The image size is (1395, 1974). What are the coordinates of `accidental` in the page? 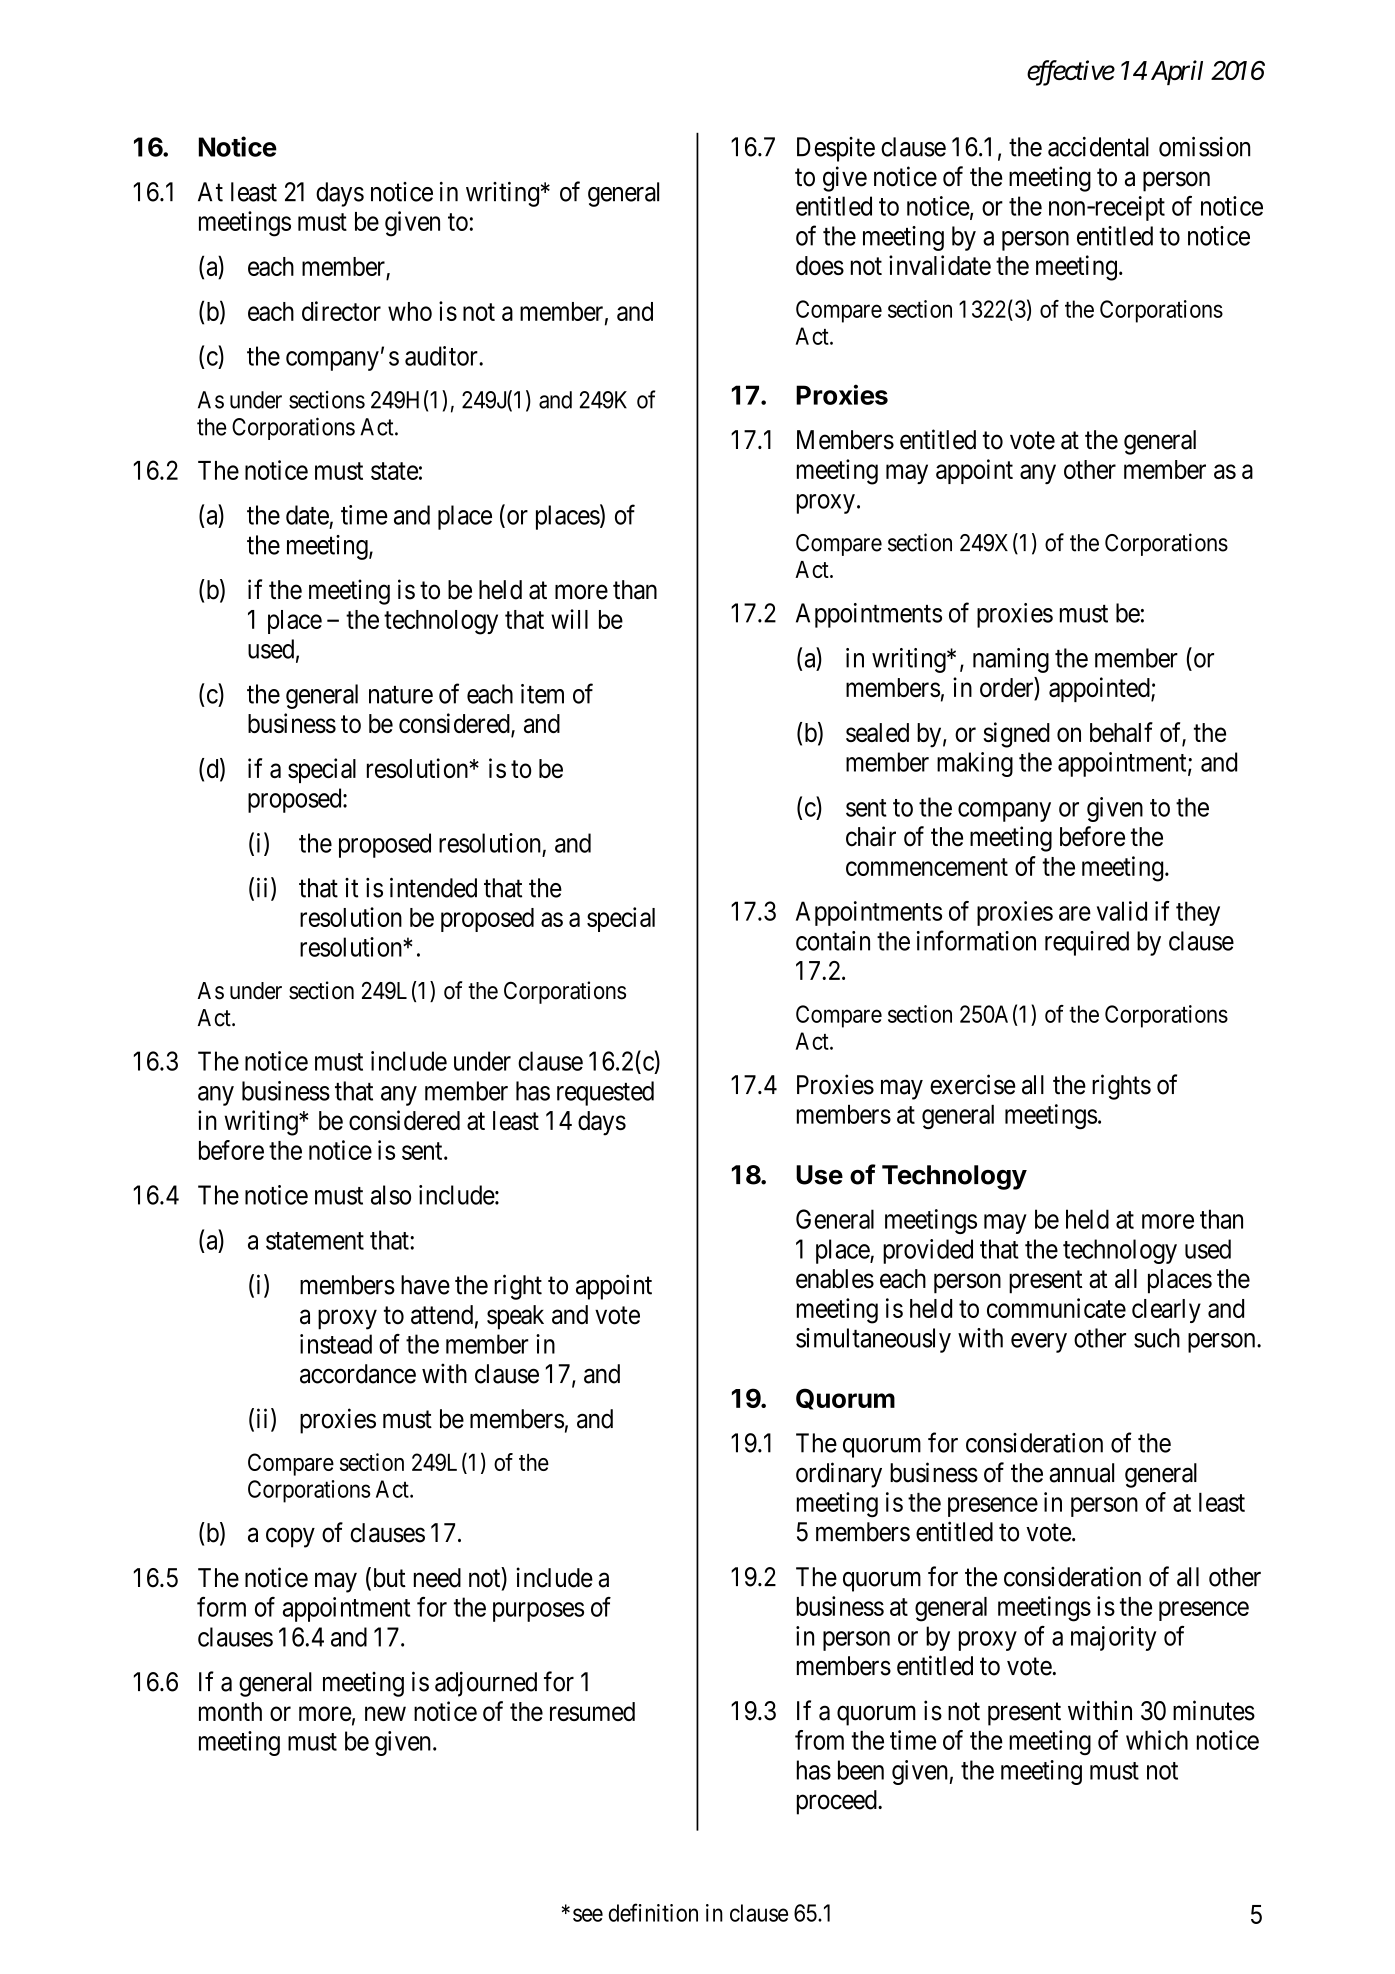 It's located at (1098, 147).
